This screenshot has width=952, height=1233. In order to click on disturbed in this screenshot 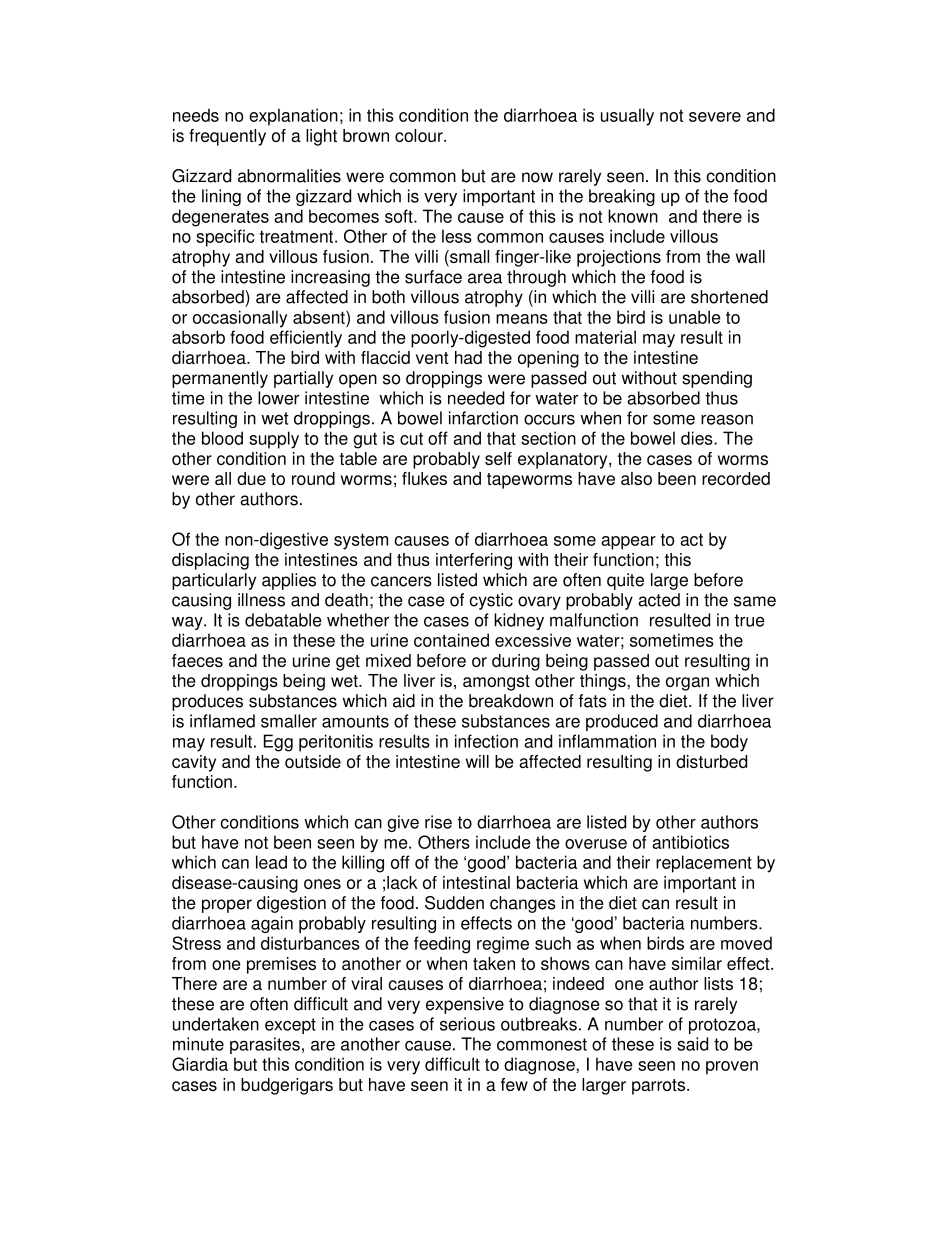, I will do `click(711, 761)`.
